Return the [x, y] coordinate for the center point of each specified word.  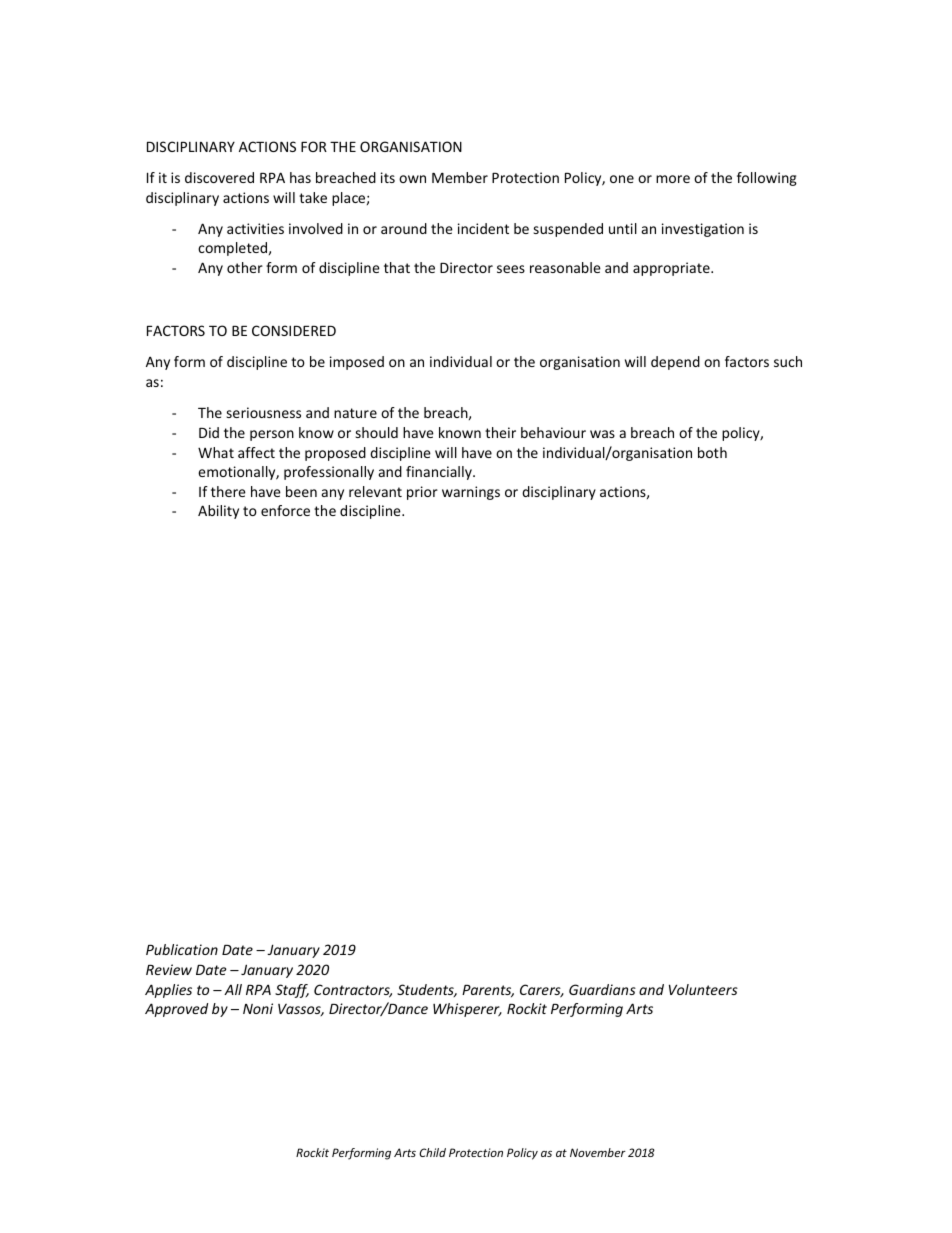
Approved [176, 1010]
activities [255, 228]
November [598, 1152]
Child [432, 1152]
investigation [703, 230]
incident [483, 228]
